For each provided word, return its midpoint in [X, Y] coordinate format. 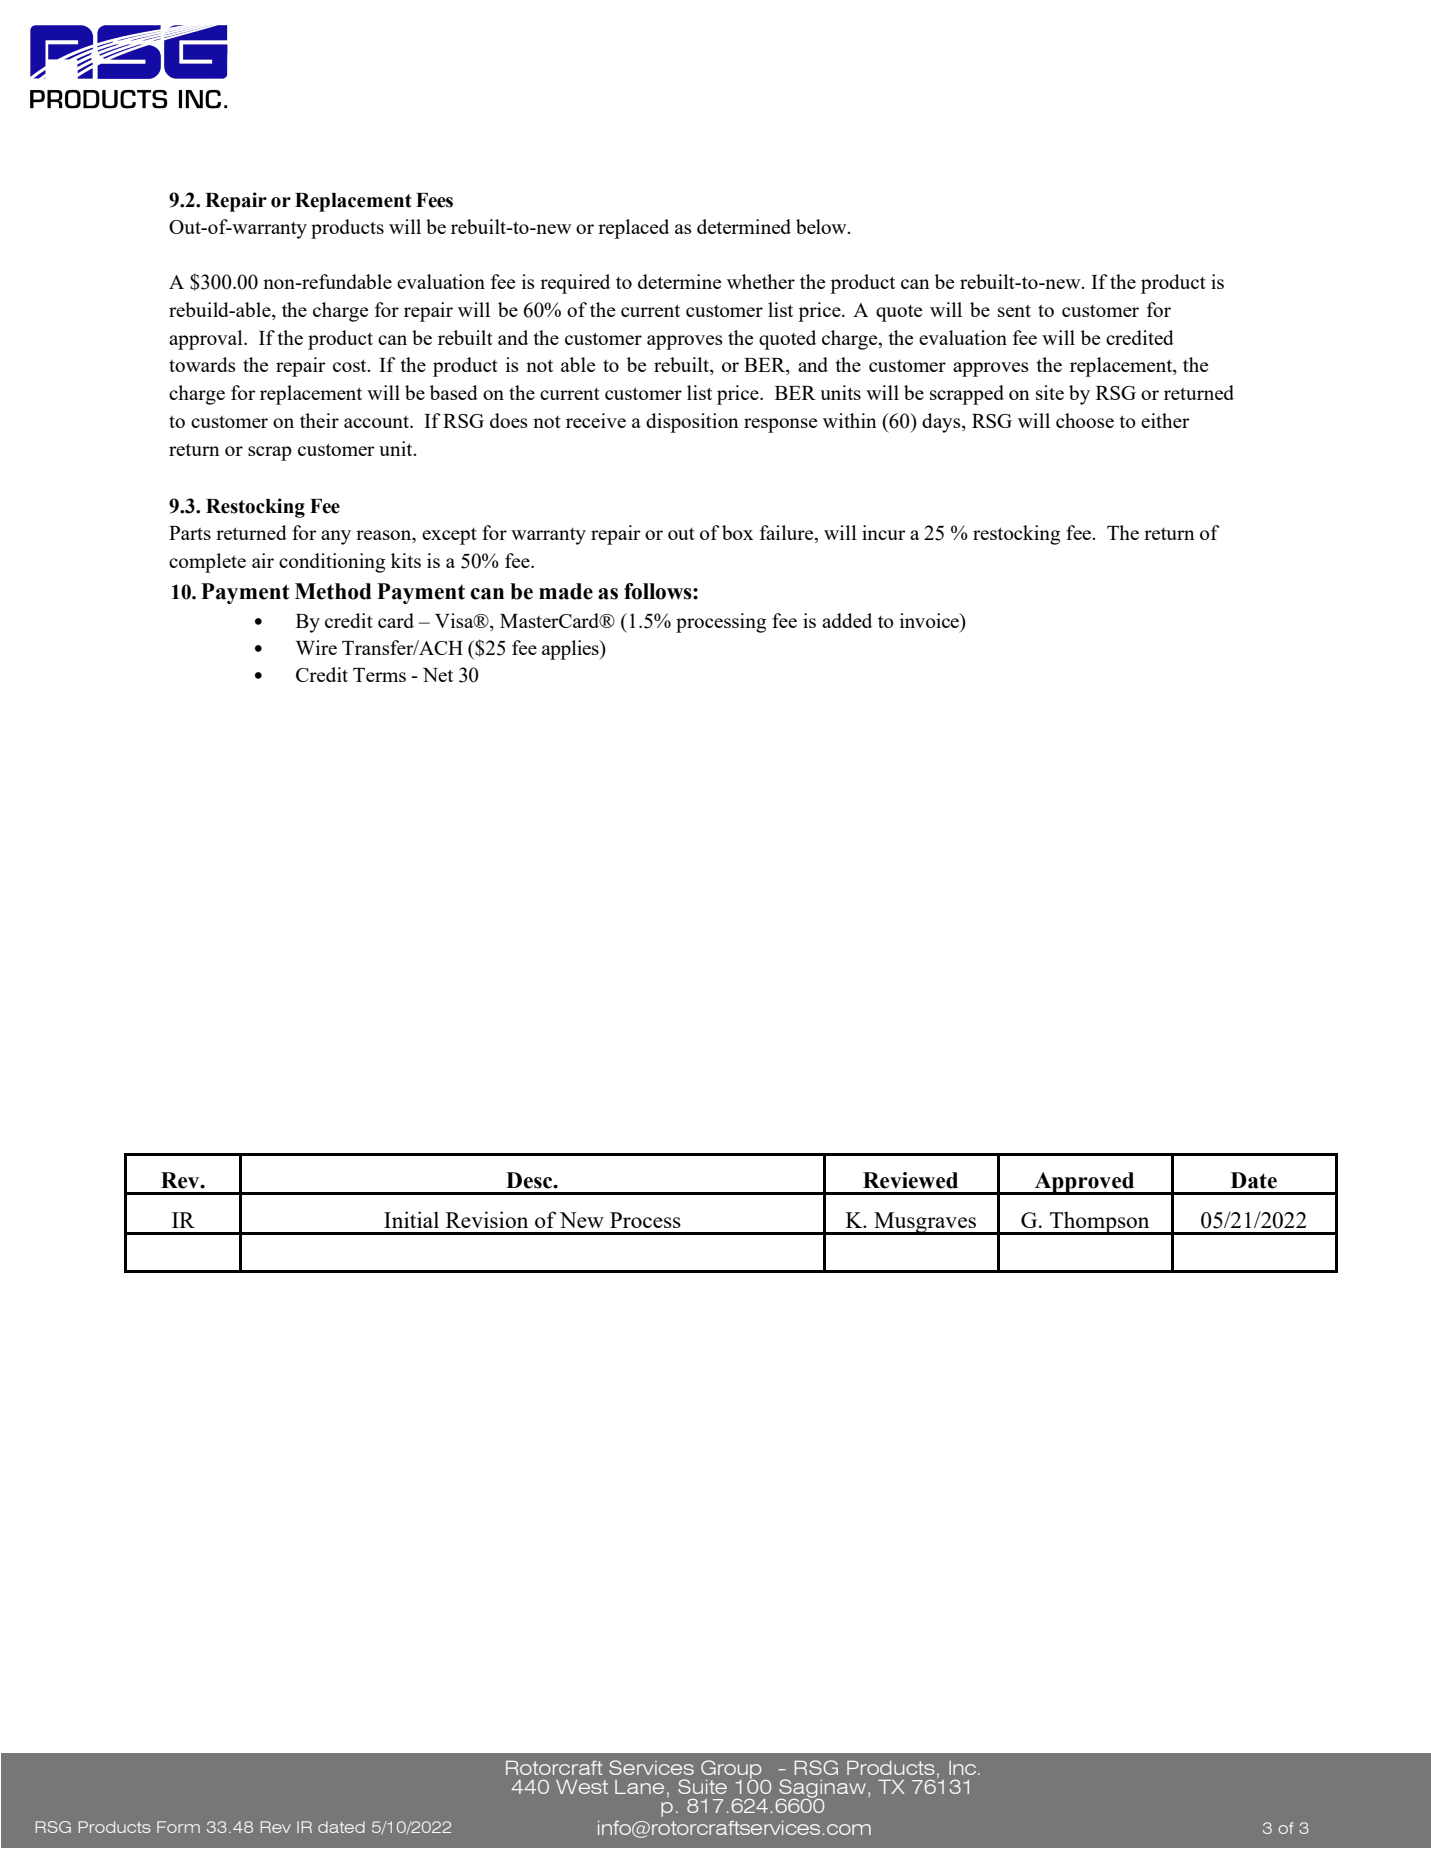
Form [178, 1827]
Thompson [1100, 1223]
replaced [633, 229]
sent [1014, 311]
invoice [931, 622]
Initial [411, 1219]
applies [571, 650]
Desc [530, 1180]
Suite [702, 1786]
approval [207, 340]
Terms [379, 675]
